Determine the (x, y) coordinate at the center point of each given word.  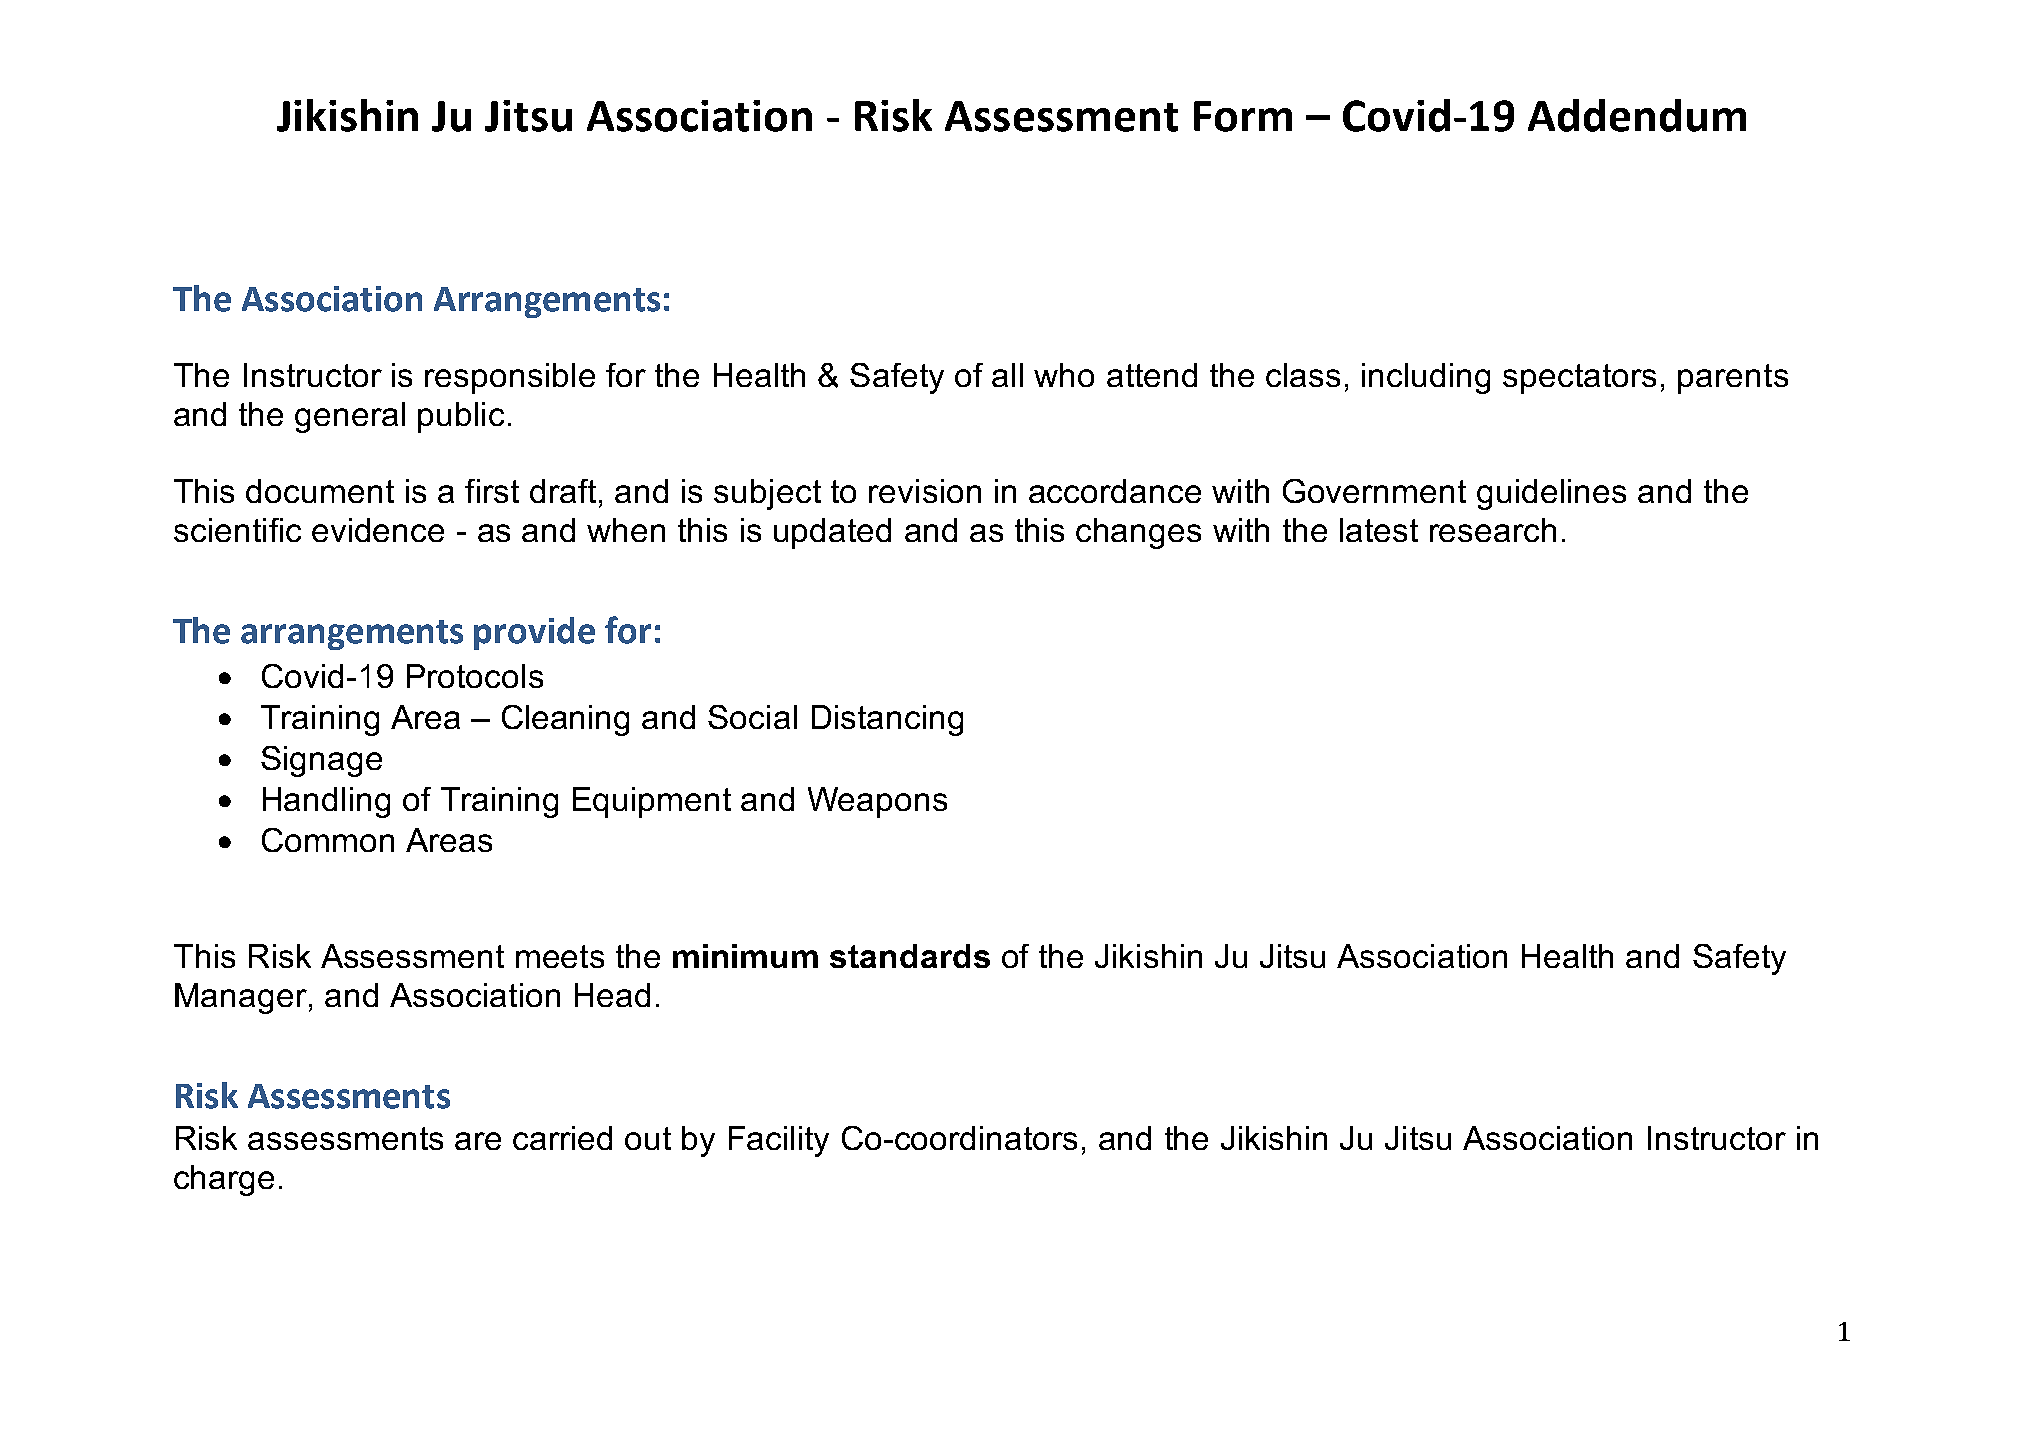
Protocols (475, 676)
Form (1243, 116)
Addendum (1637, 115)
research (1493, 530)
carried (562, 1138)
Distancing (887, 720)
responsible (510, 378)
